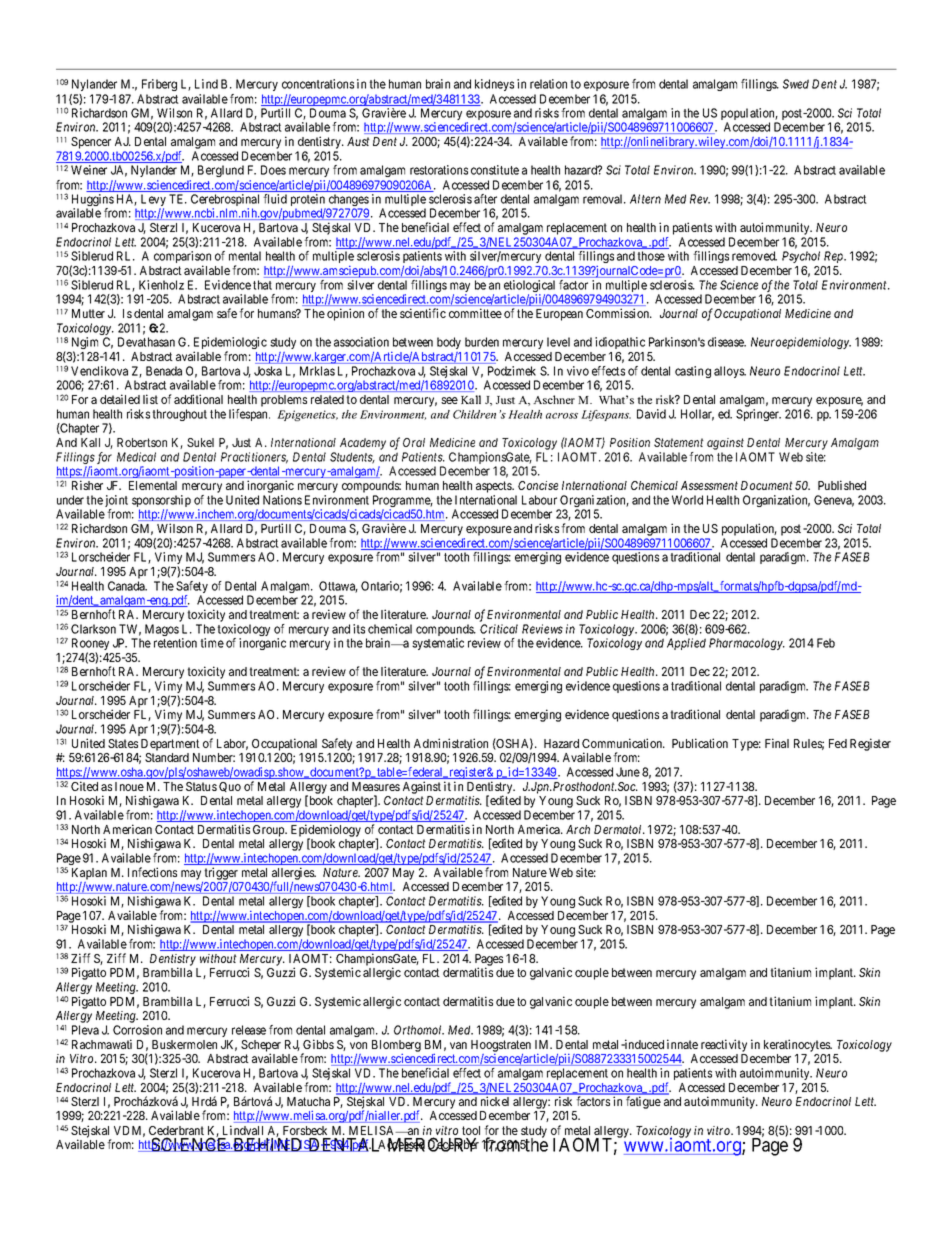 This document has height=1233, width=952. Describe the element at coordinates (152, 872) in the document. I see `Infections` at that location.
